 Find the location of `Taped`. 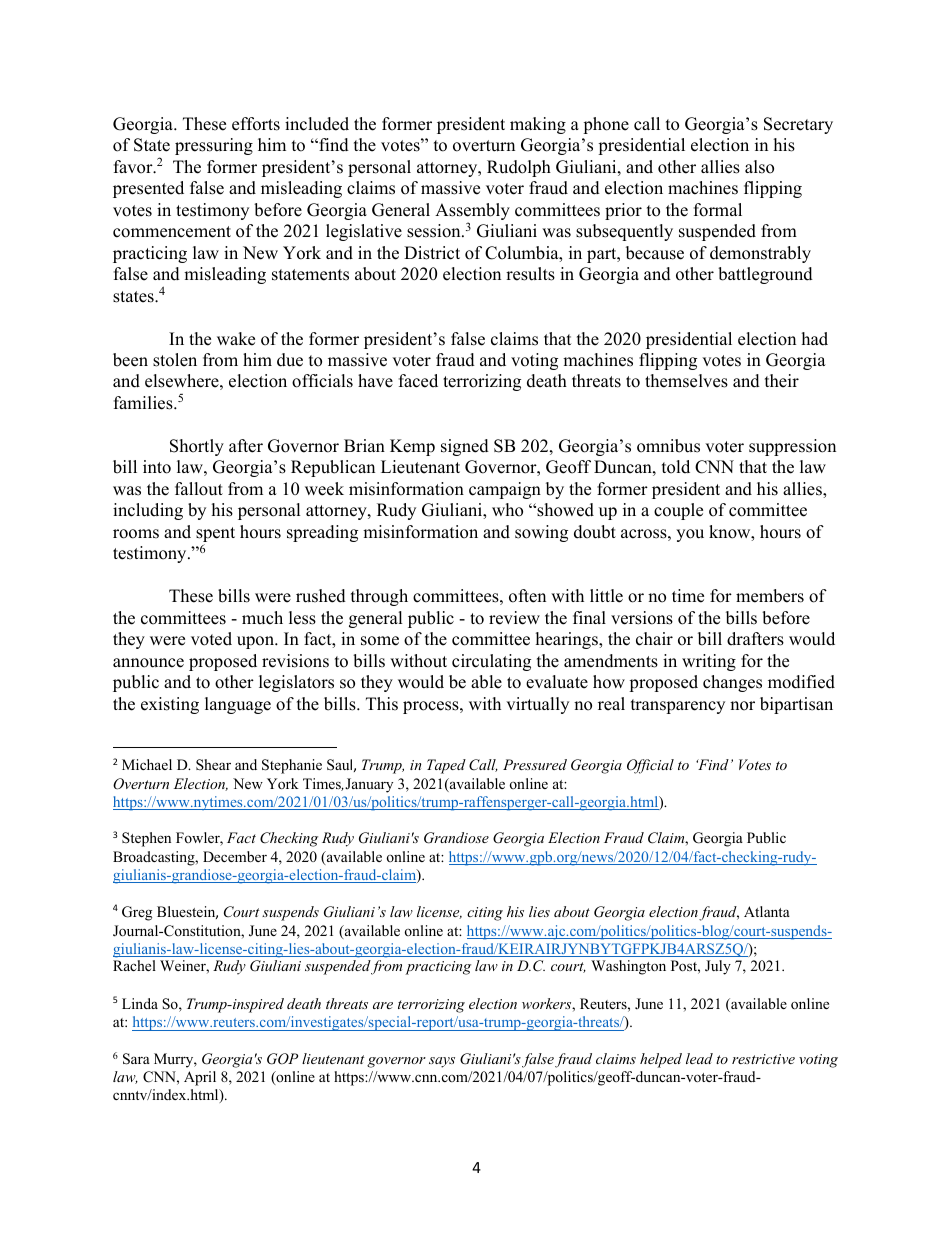

Taped is located at coordinates (446, 766).
